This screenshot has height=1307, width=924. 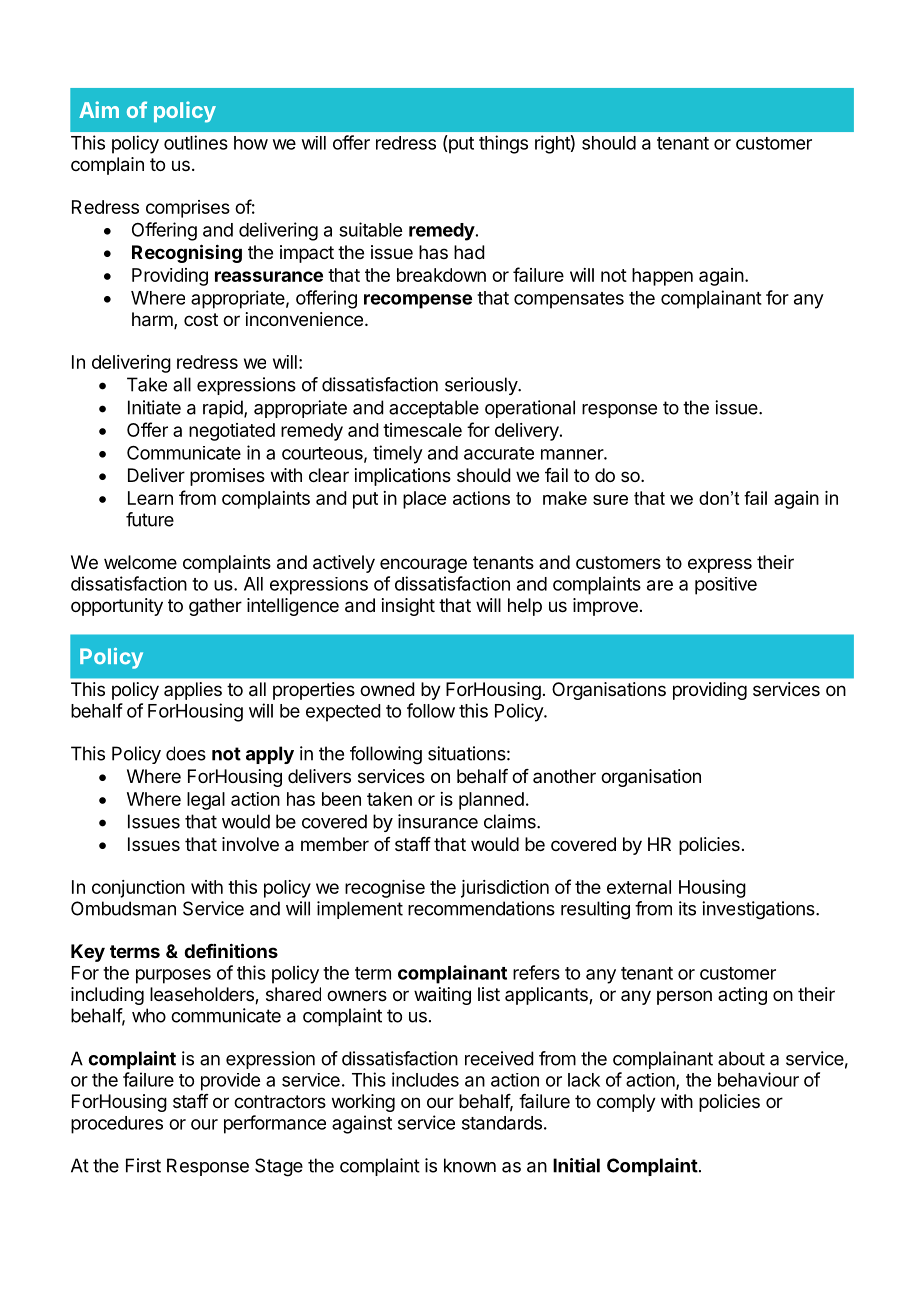 What do you see at coordinates (387, 689) in the screenshot?
I see `owned` at bounding box center [387, 689].
